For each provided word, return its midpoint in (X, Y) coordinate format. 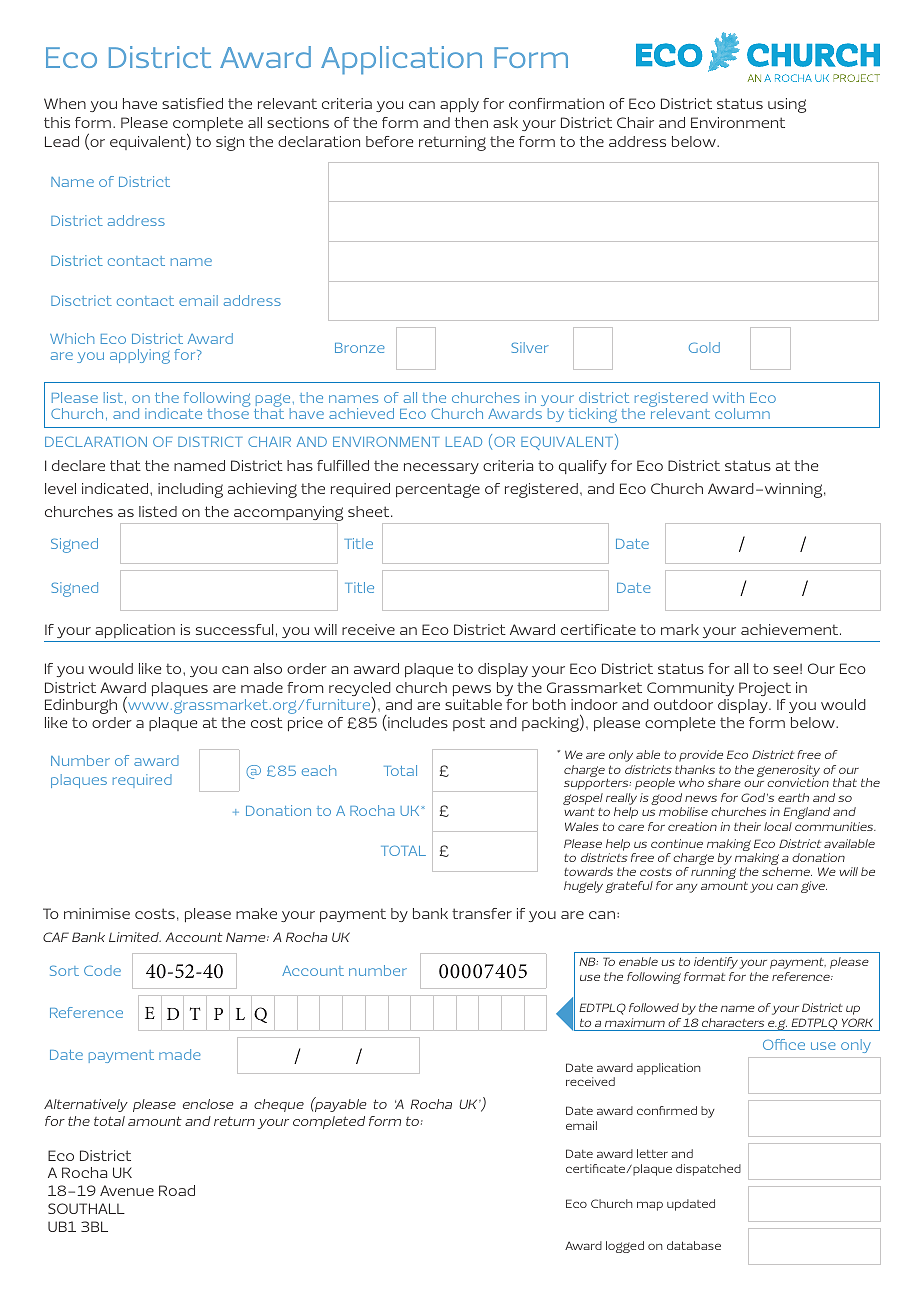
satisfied (192, 103)
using (787, 105)
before (389, 141)
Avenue (127, 1190)
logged (625, 1247)
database (694, 1245)
